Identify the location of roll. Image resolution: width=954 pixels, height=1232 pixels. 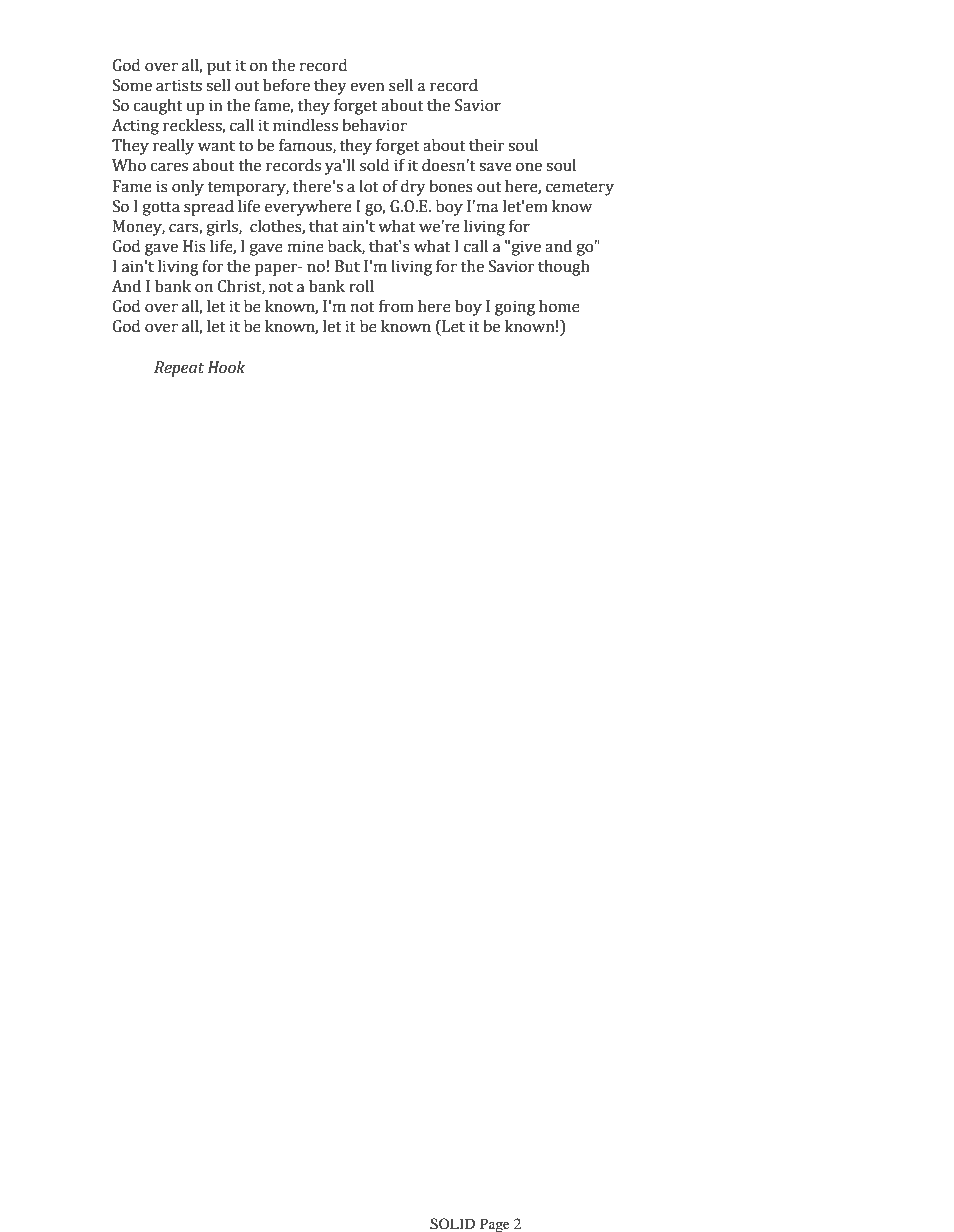
(361, 286).
